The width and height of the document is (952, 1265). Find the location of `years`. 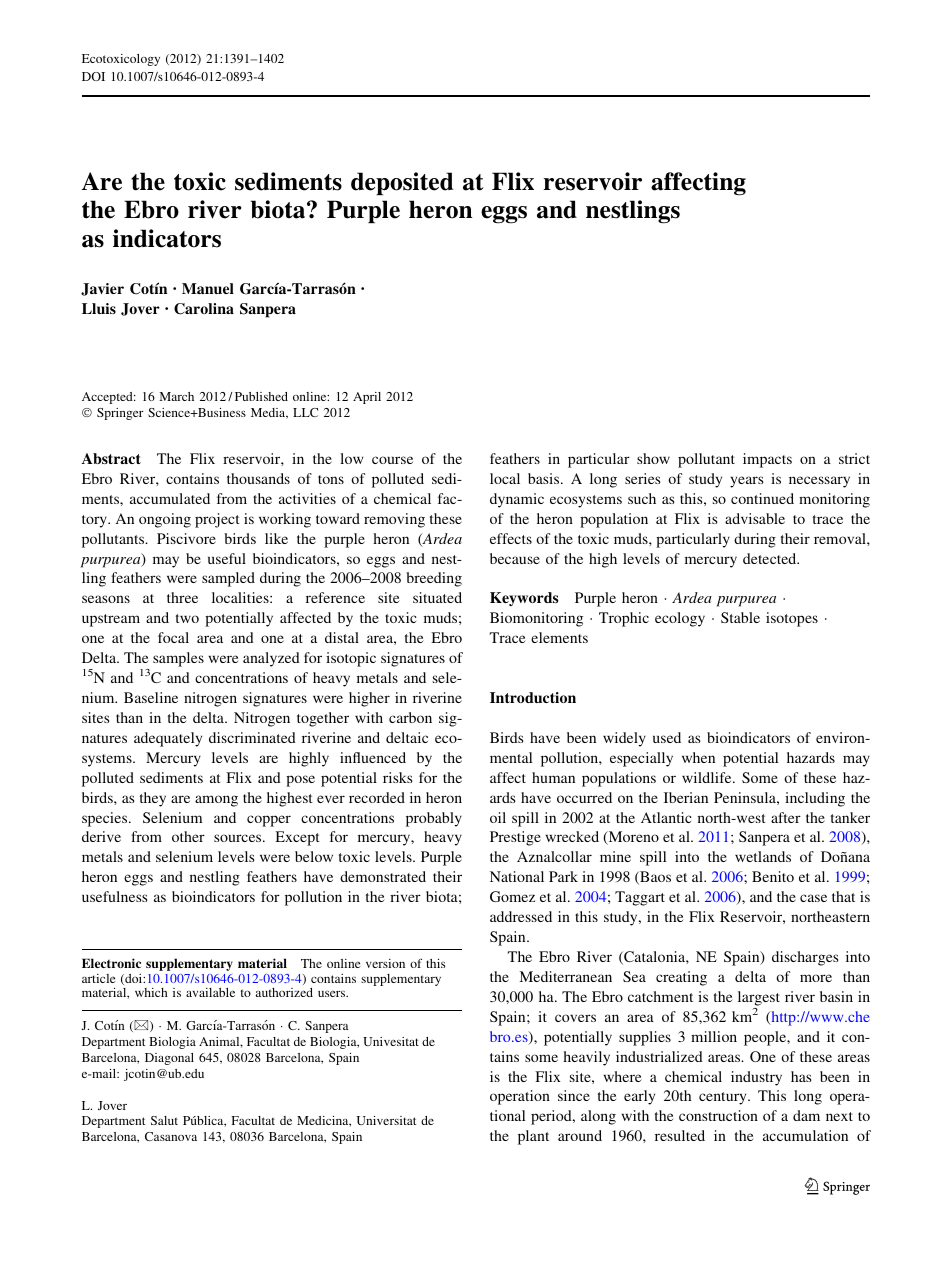

years is located at coordinates (747, 482).
